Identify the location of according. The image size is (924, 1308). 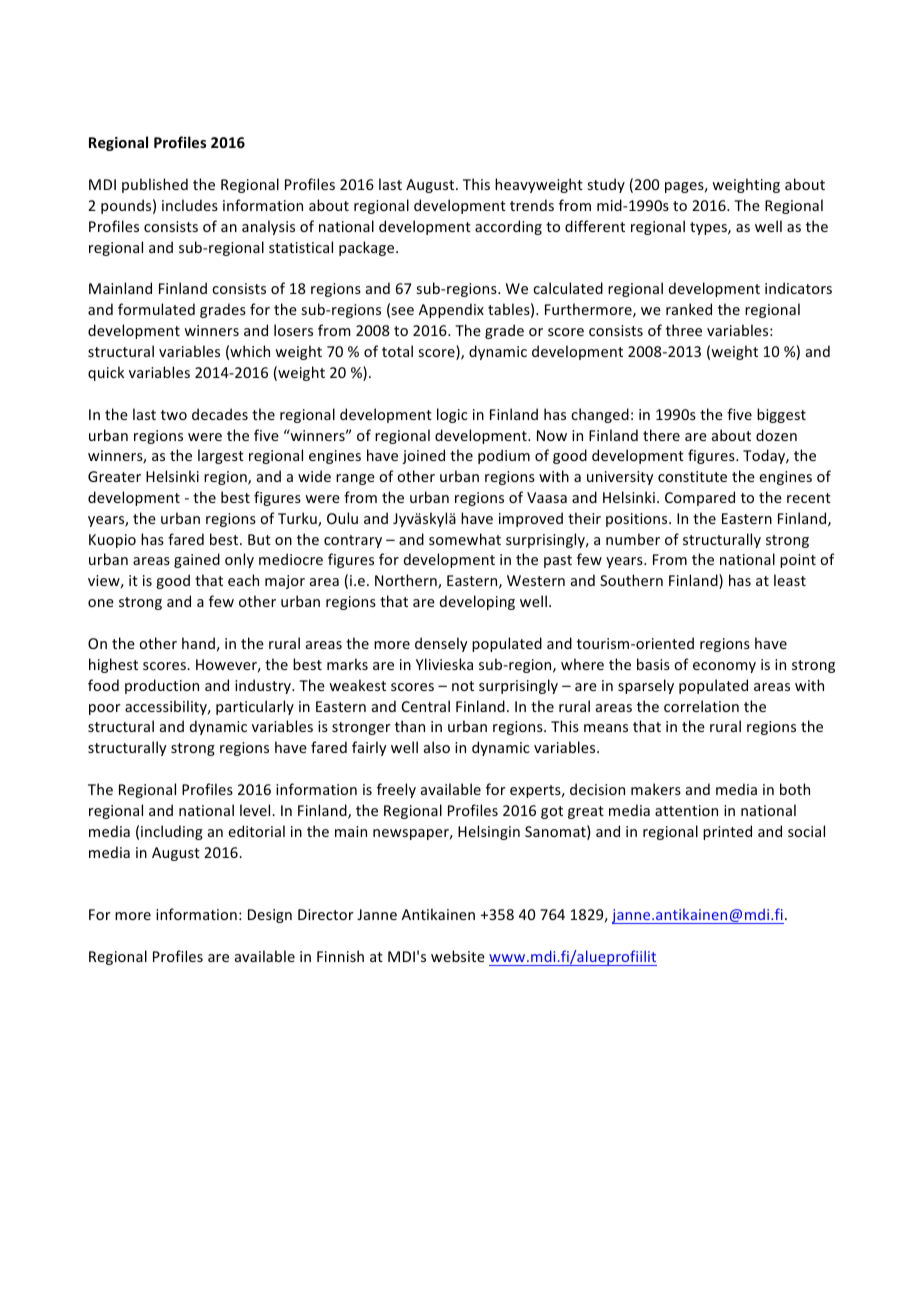
(508, 227).
